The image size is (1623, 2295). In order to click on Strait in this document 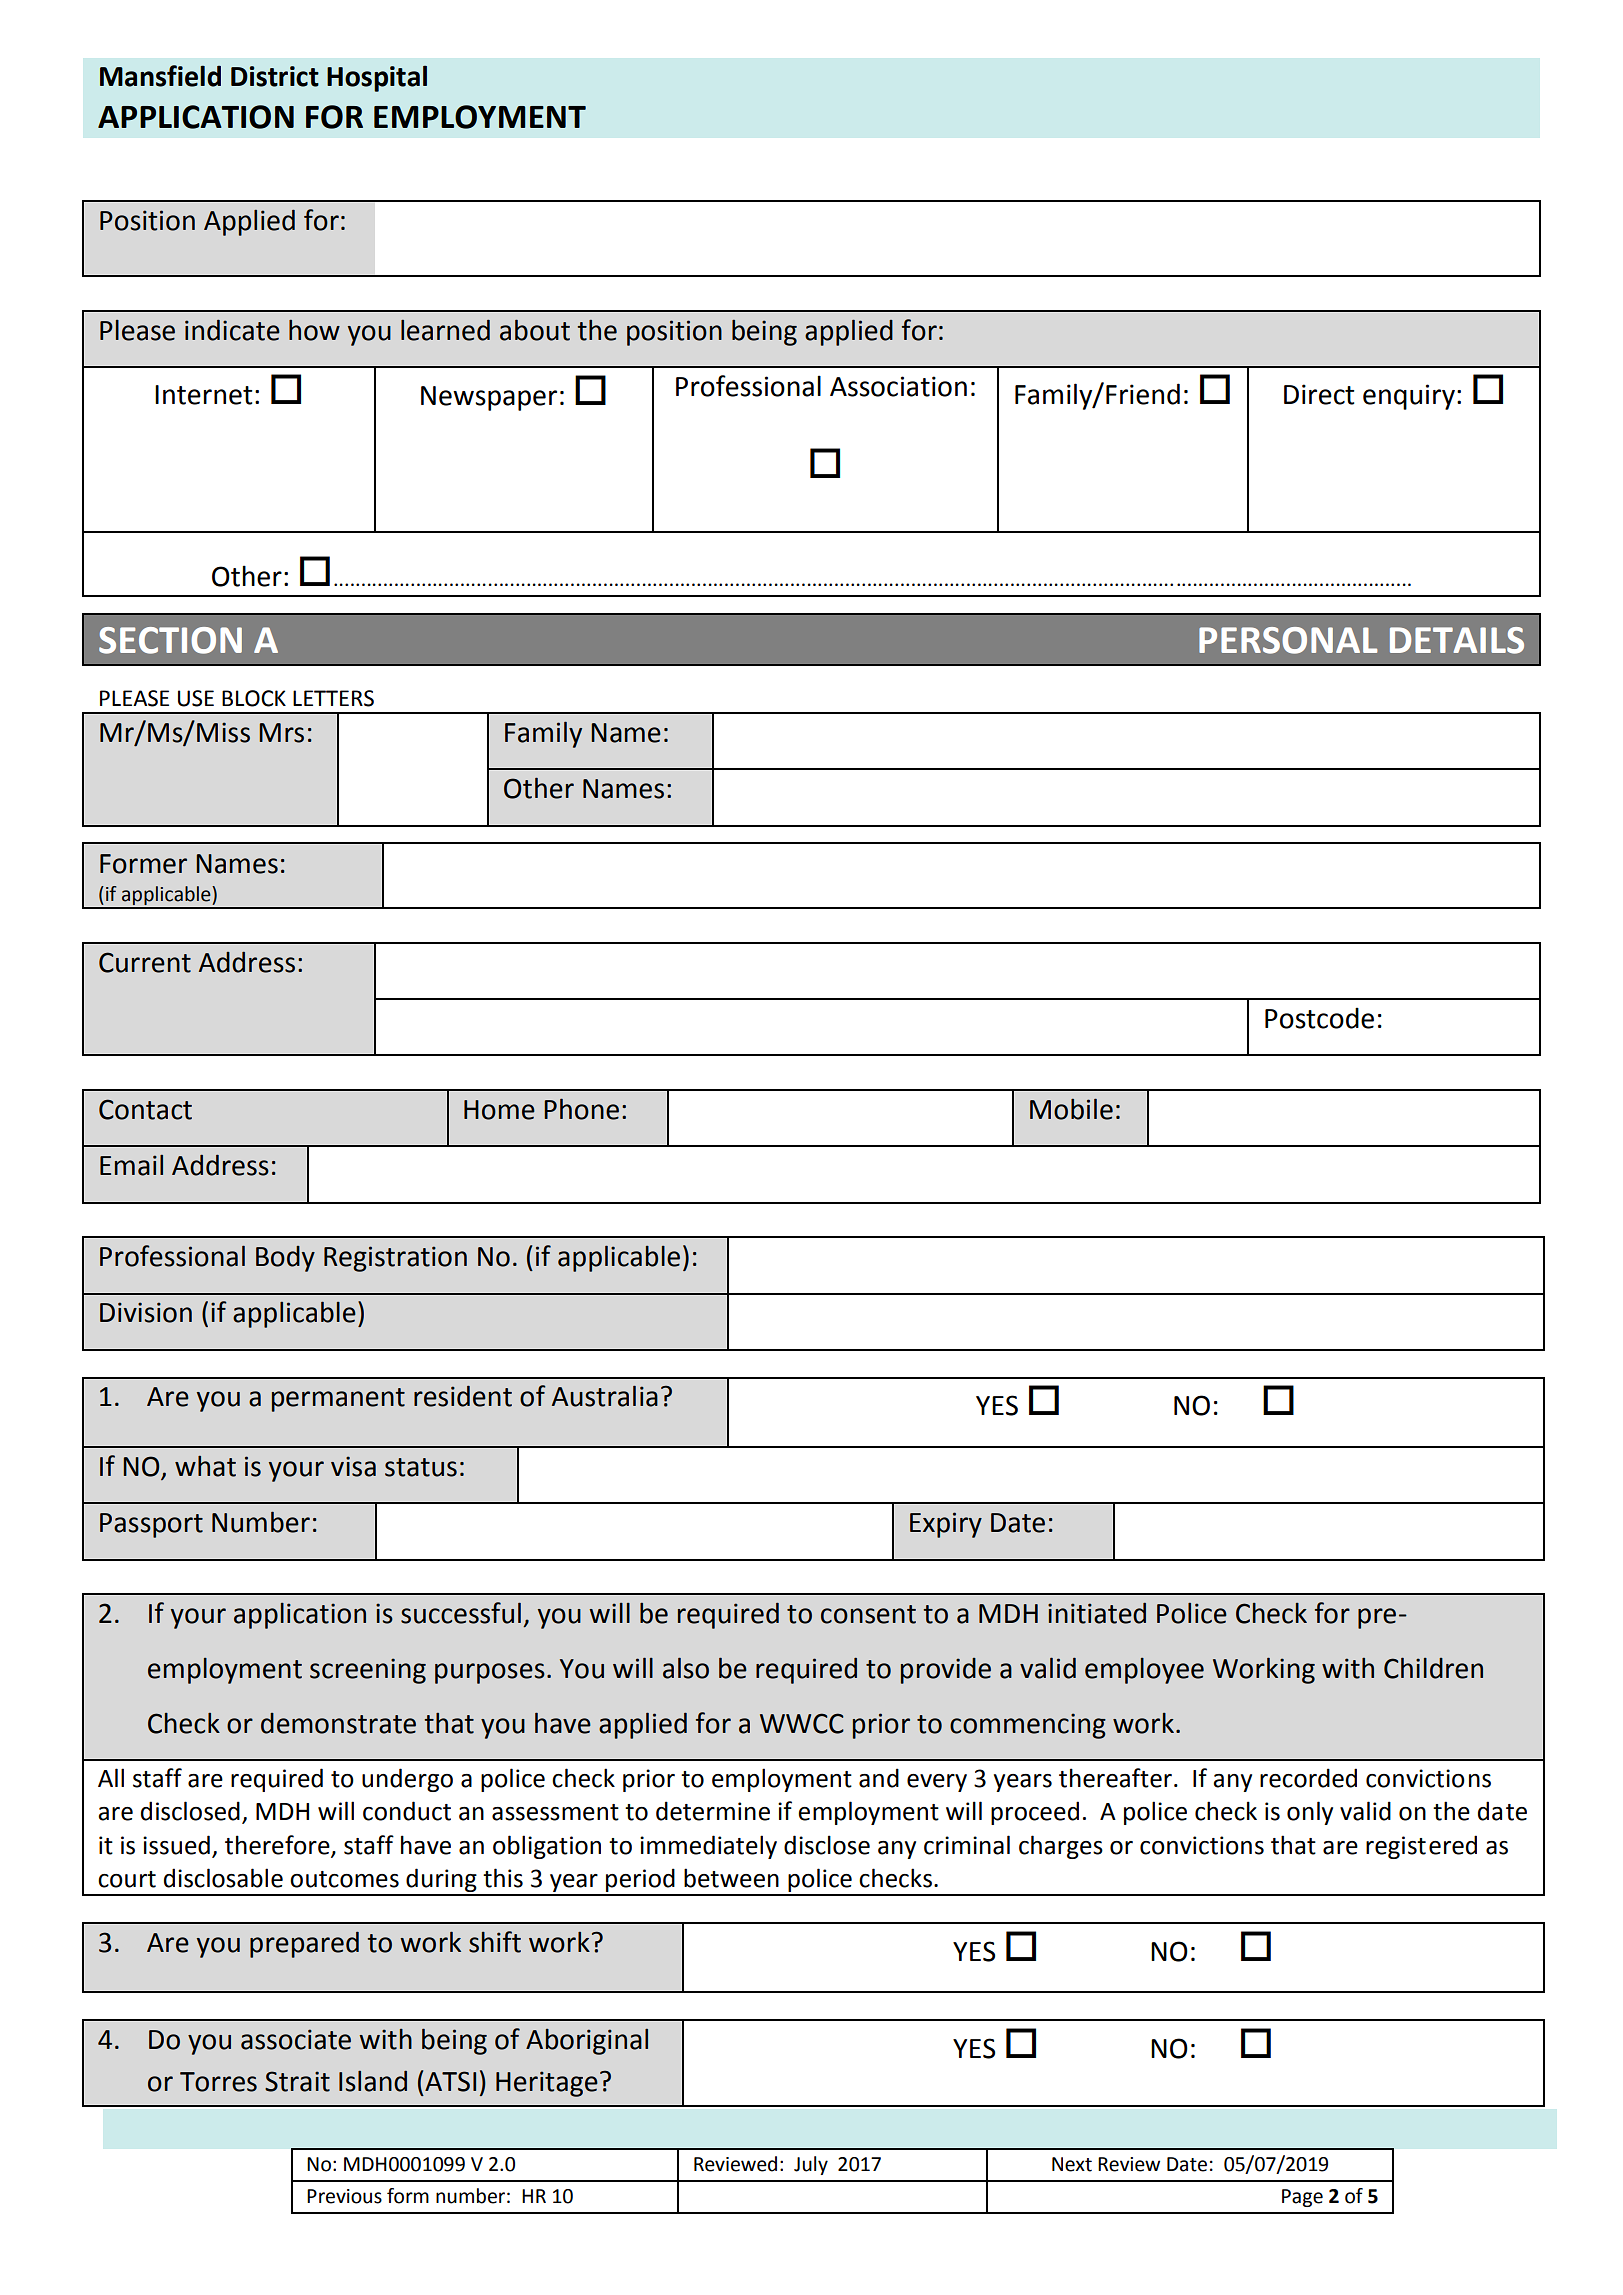, I will do `click(297, 2081)`.
